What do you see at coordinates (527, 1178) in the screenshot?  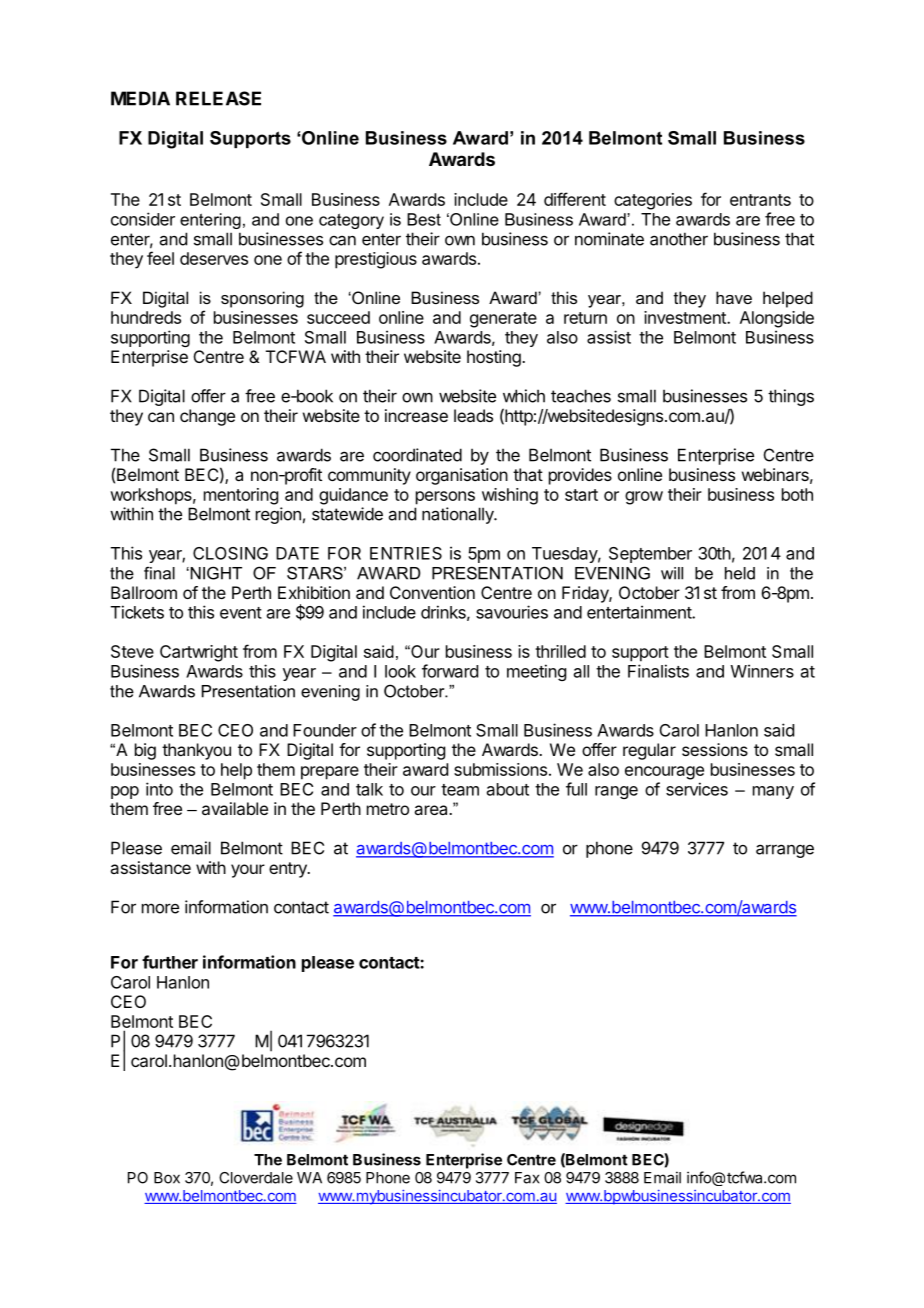 I see `Fax` at bounding box center [527, 1178].
